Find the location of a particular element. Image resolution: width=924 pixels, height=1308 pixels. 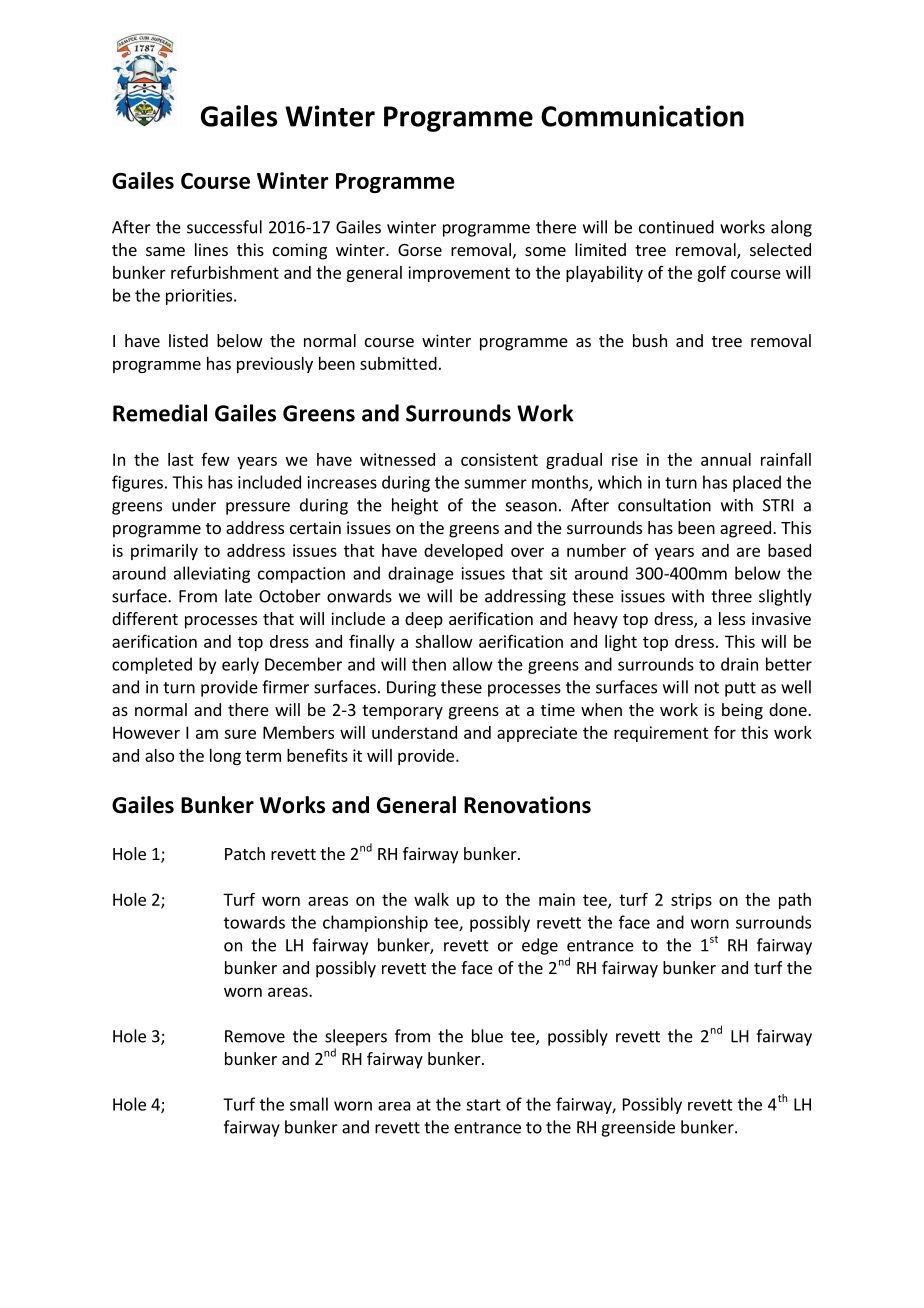

Patch is located at coordinates (245, 853).
